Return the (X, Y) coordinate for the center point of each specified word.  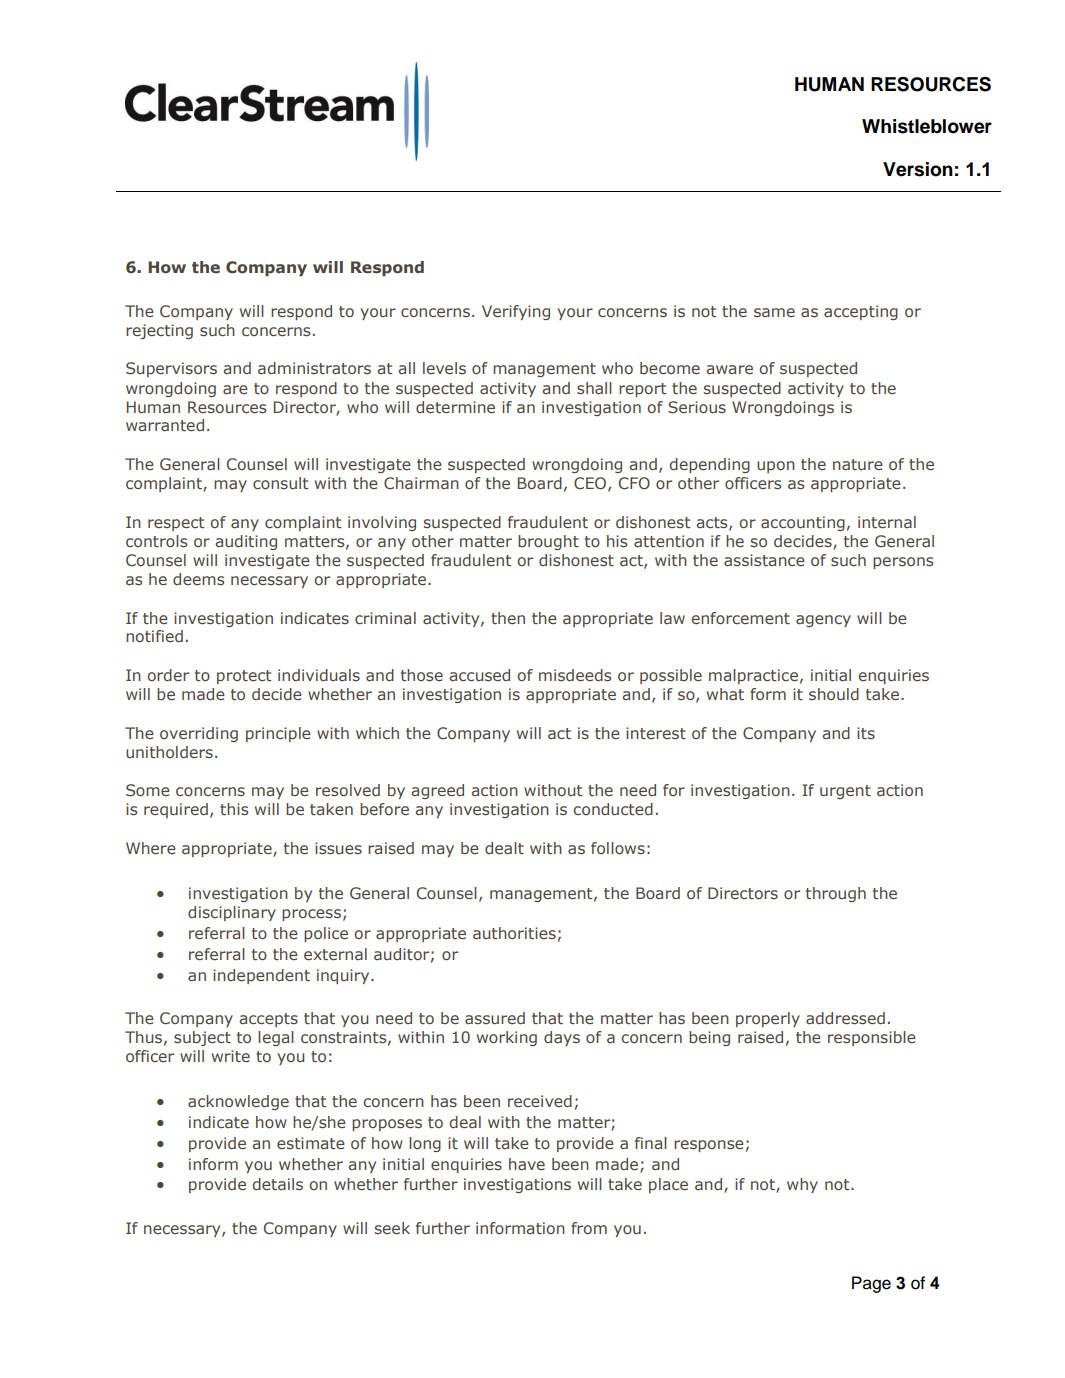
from (589, 1228)
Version (918, 169)
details (278, 1184)
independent (261, 976)
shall (594, 388)
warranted (165, 425)
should (834, 694)
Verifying (516, 312)
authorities (514, 933)
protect (244, 677)
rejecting (159, 331)
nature (858, 464)
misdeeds (575, 675)
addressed (845, 1018)
